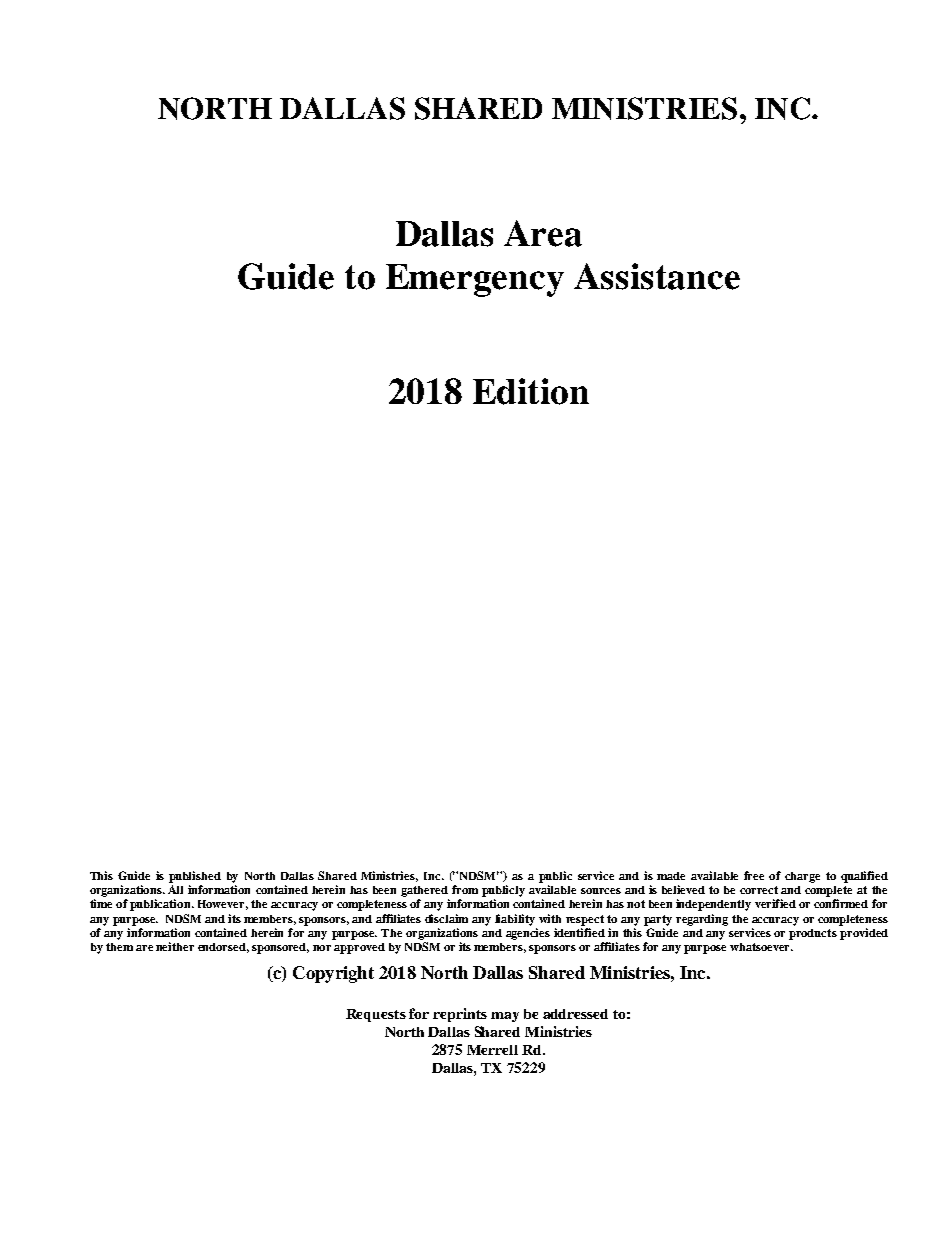  What do you see at coordinates (446, 918) in the image?
I see `disclaim` at bounding box center [446, 918].
